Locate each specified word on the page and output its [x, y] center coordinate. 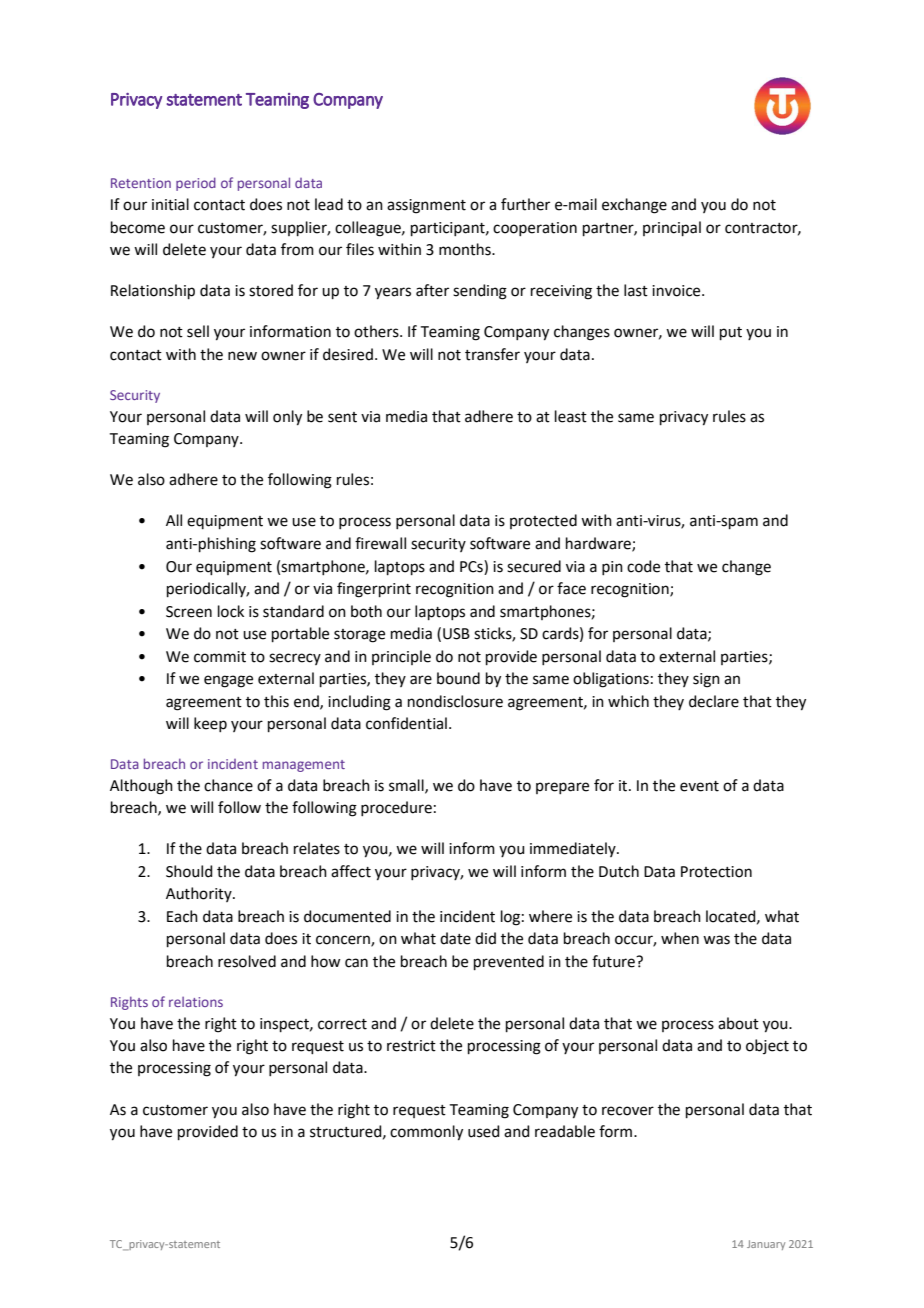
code [643, 566]
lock [231, 611]
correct [342, 1024]
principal [672, 228]
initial [170, 204]
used [484, 1131]
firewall [380, 543]
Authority [200, 894]
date [455, 938]
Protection [716, 872]
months [466, 249]
